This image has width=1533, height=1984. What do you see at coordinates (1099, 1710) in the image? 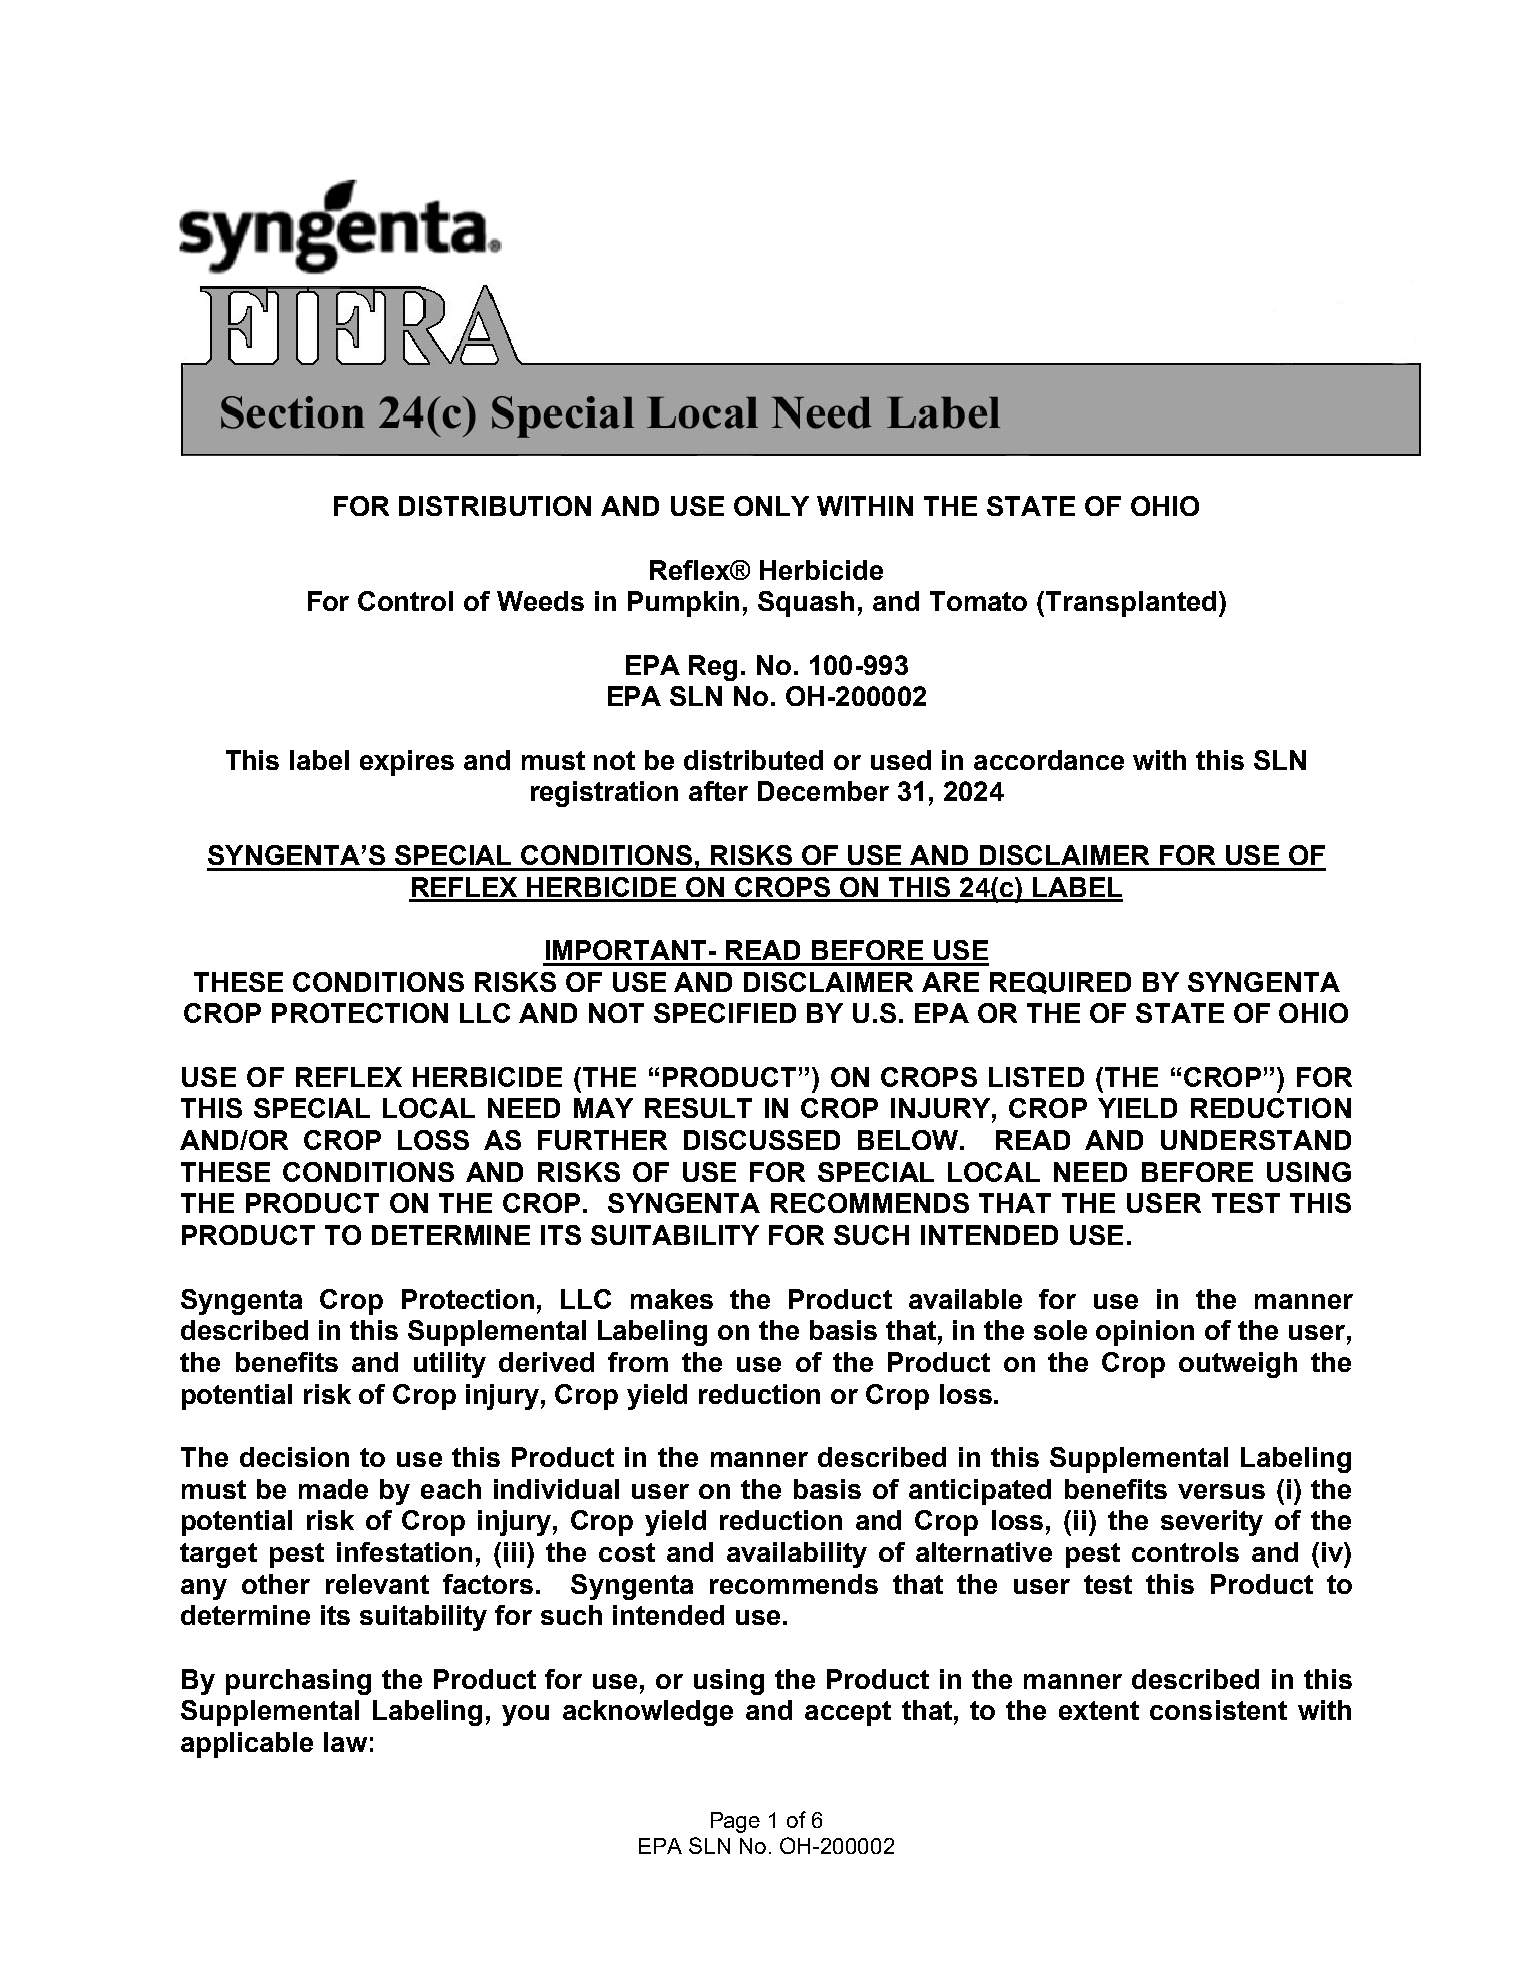
I see `extent` at bounding box center [1099, 1710].
